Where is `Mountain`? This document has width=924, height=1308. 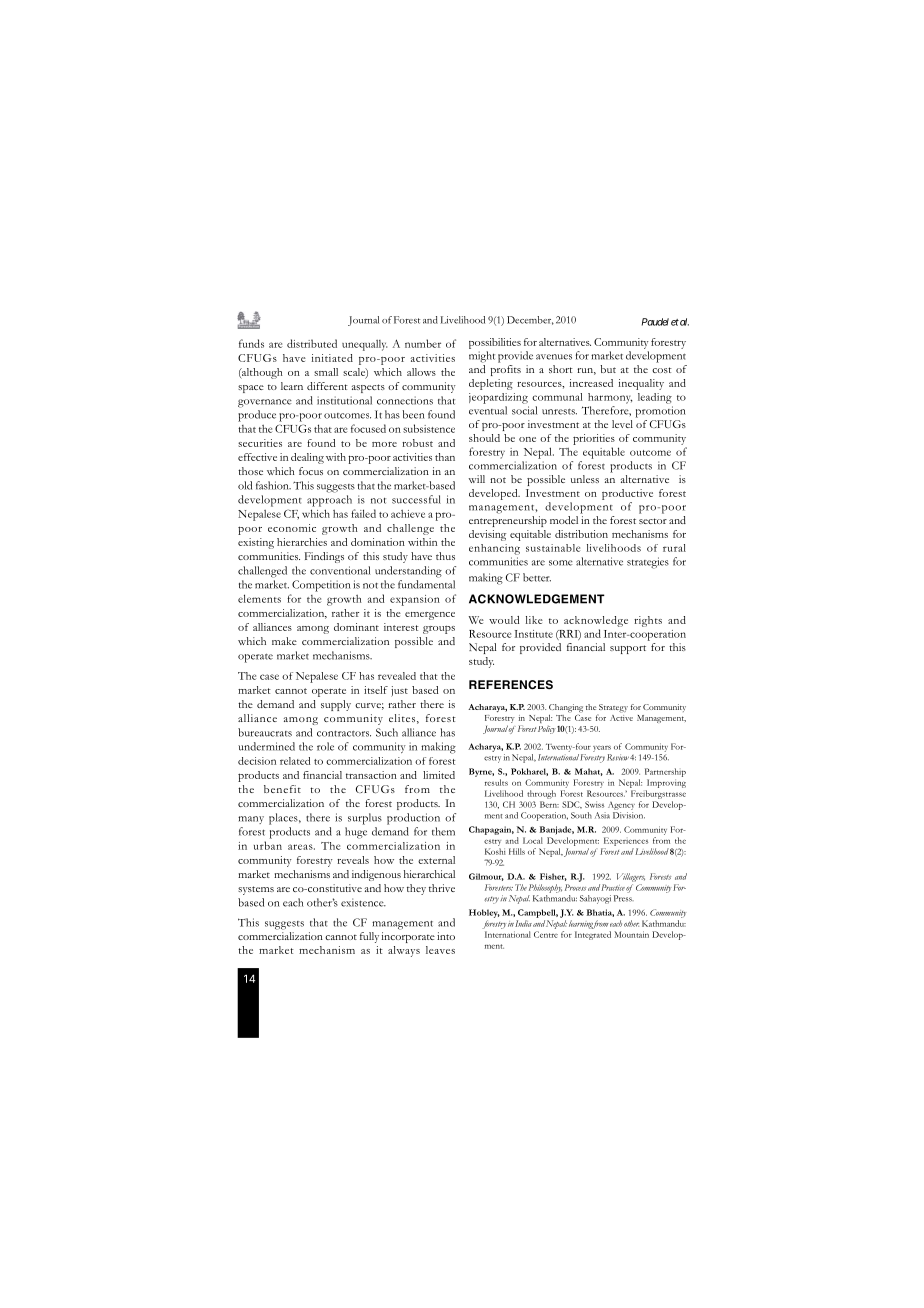
Mountain is located at coordinates (631, 934).
